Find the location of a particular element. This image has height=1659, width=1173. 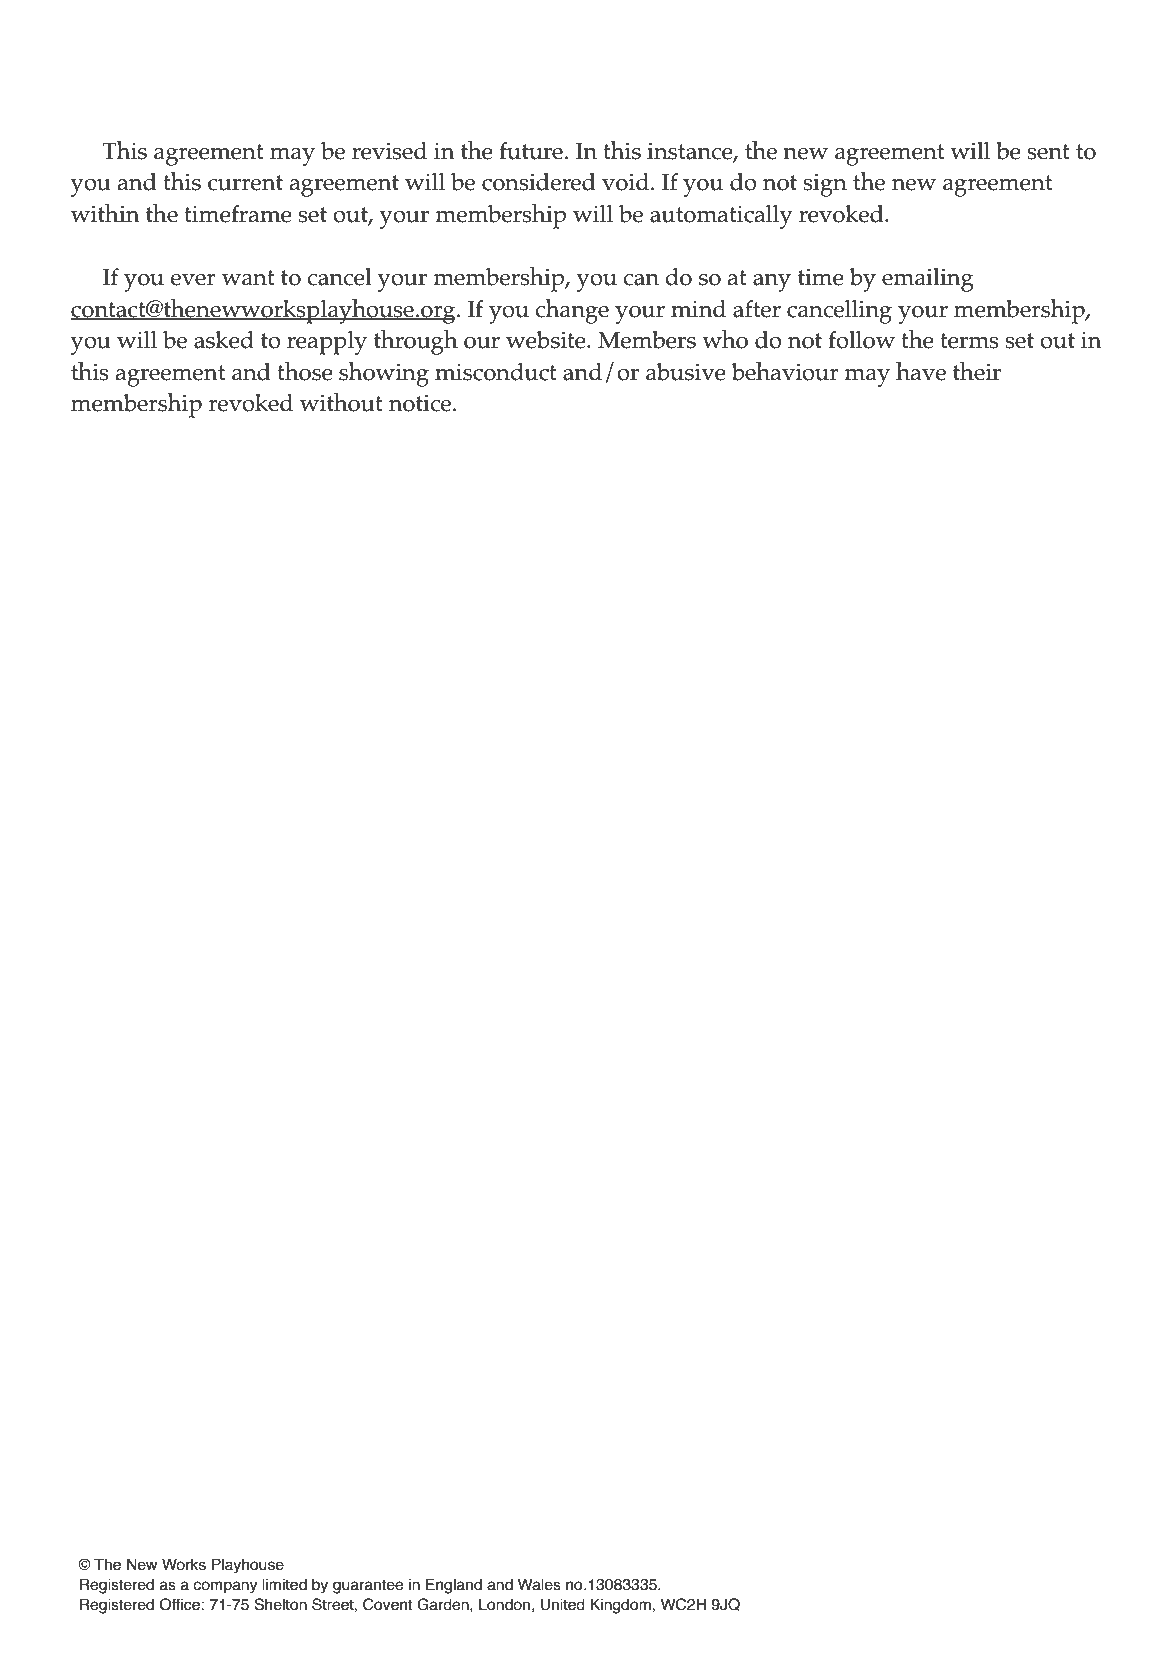

have is located at coordinates (921, 371).
